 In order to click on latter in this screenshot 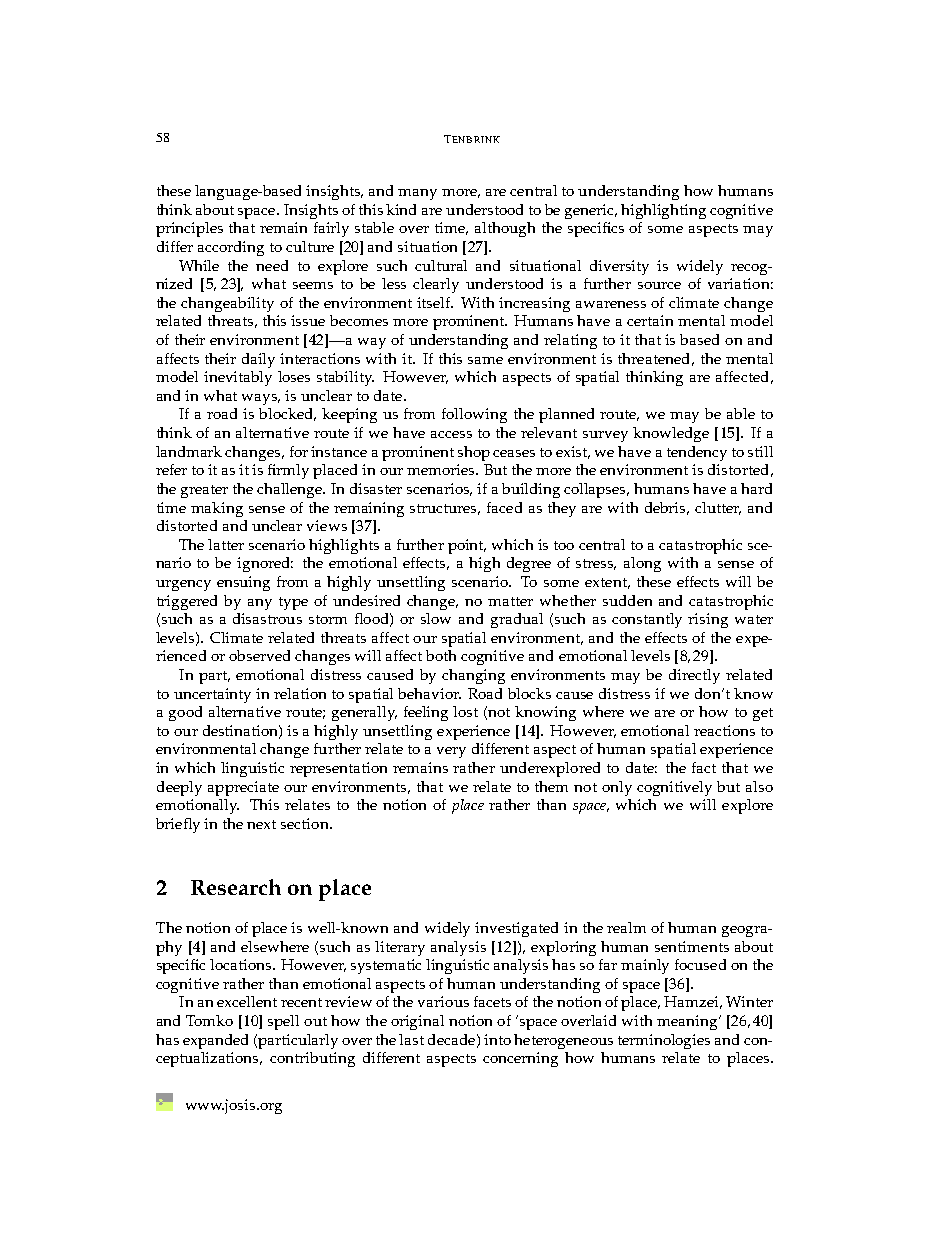, I will do `click(226, 544)`.
